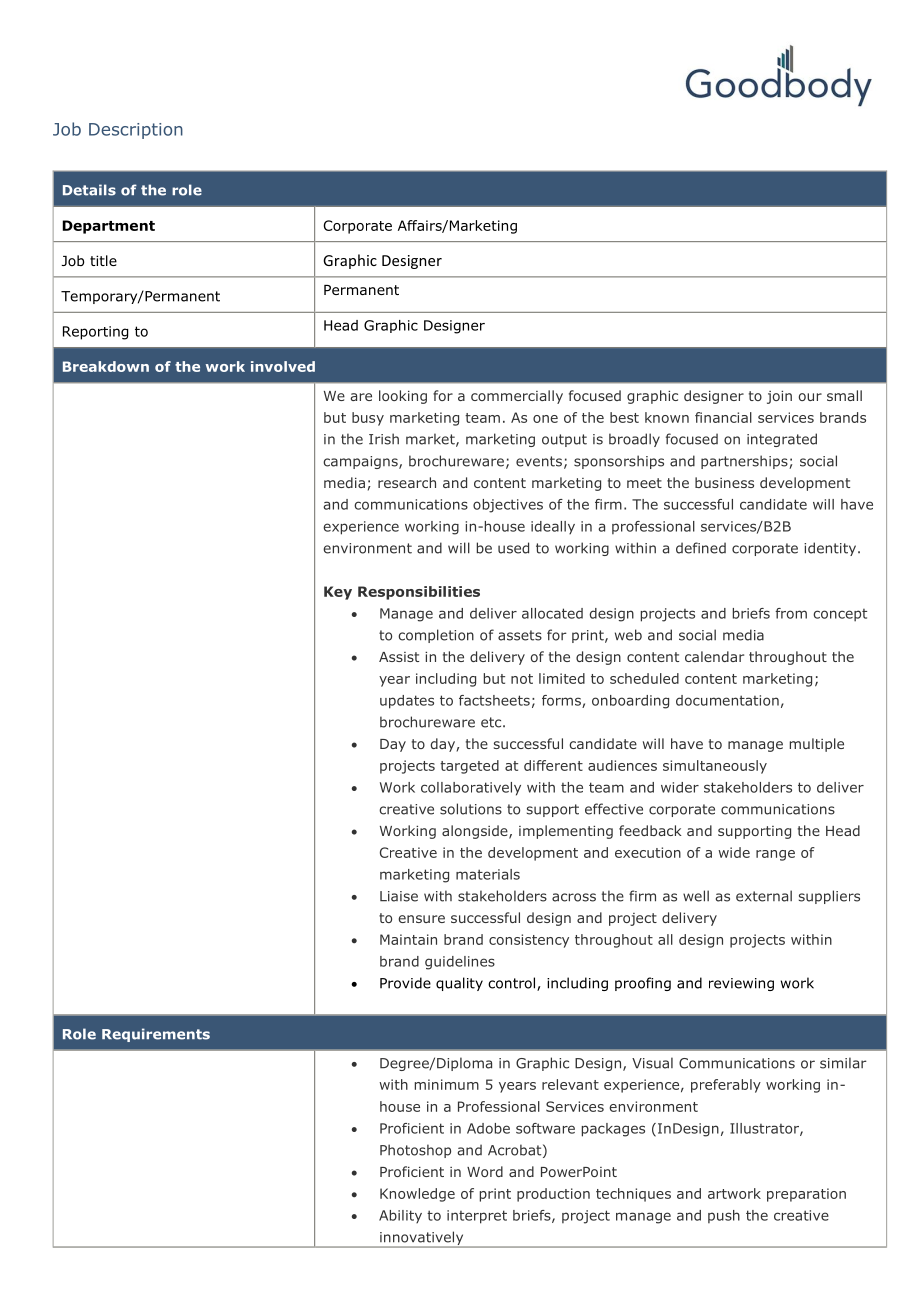 The height and width of the page is (1308, 924). Describe the element at coordinates (477, 1217) in the page. I see `interpret` at that location.
